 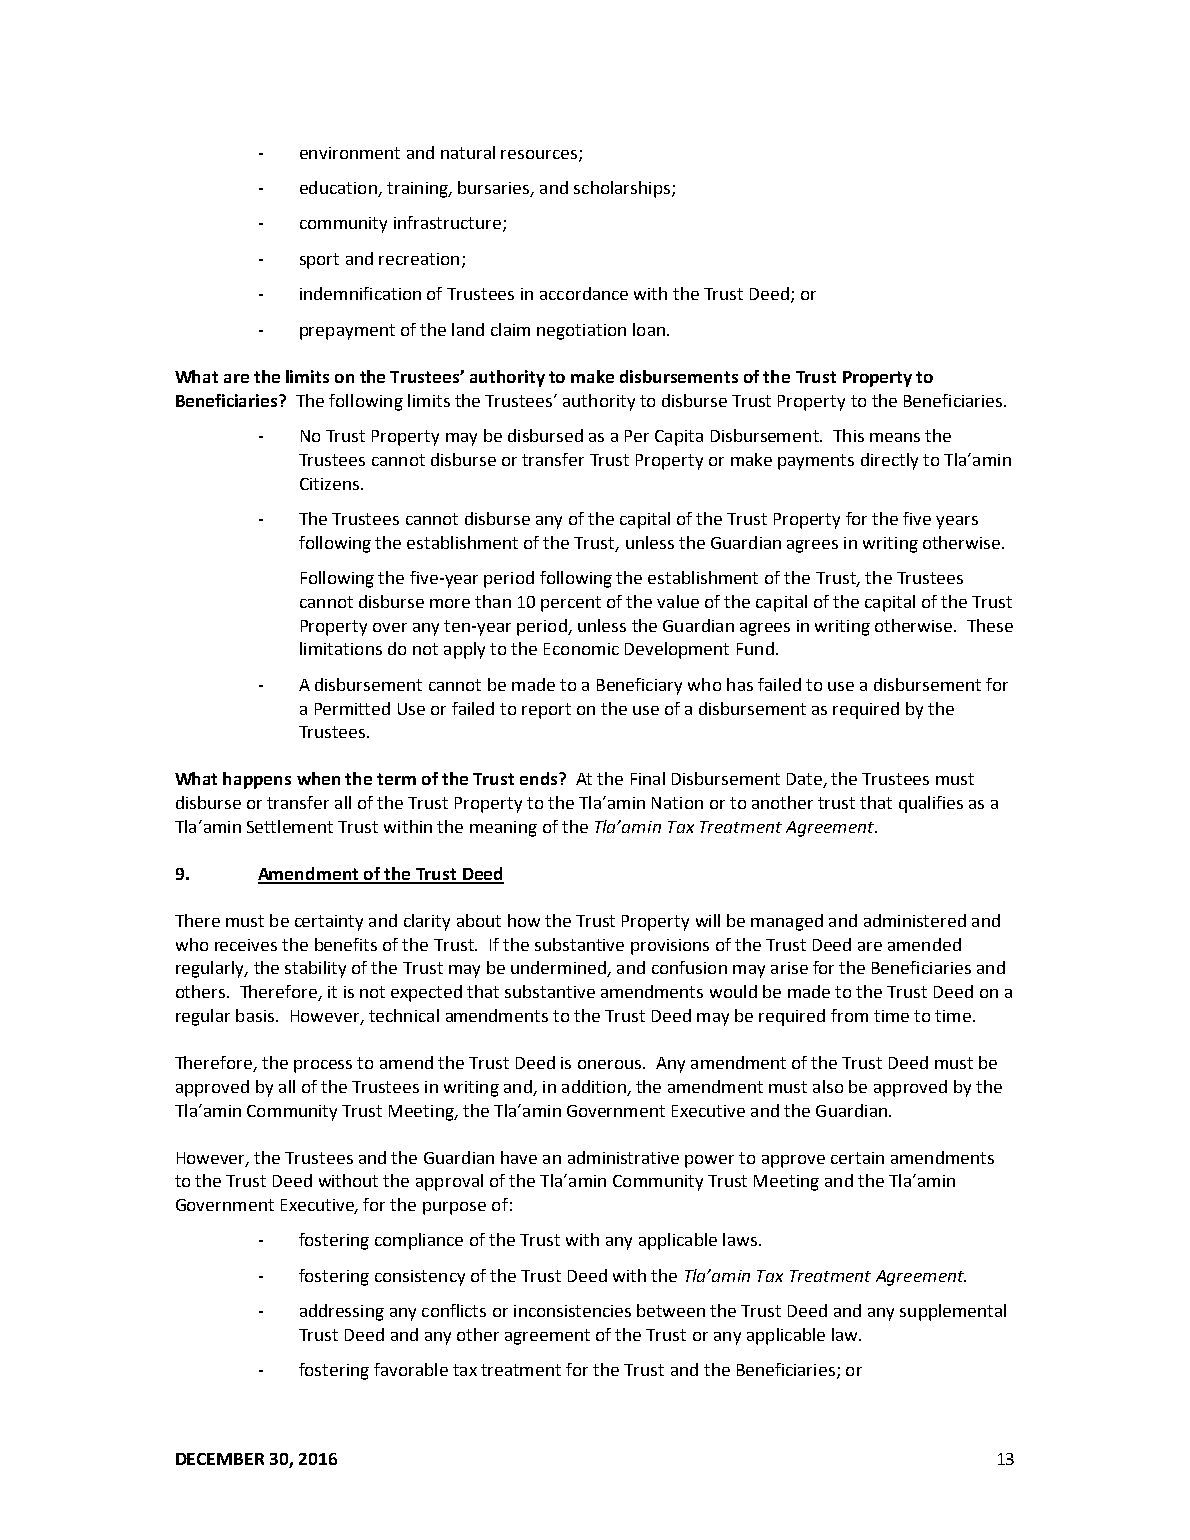 What do you see at coordinates (339, 189) in the page?
I see `education` at bounding box center [339, 189].
